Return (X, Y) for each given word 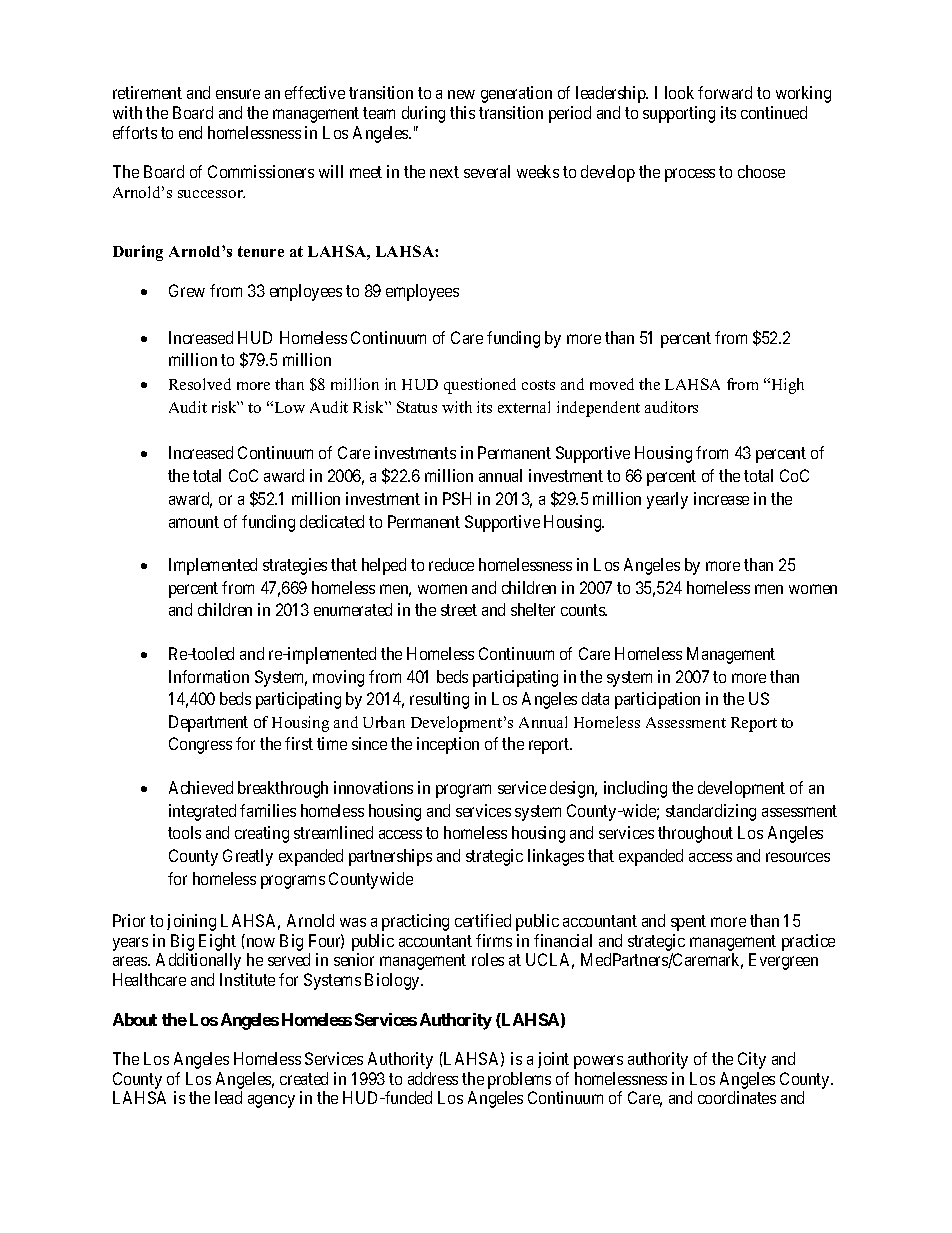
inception (448, 745)
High (786, 386)
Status (417, 407)
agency (271, 1101)
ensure (238, 94)
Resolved (200, 384)
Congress (200, 745)
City (752, 1060)
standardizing (711, 812)
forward (725, 92)
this (462, 112)
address (433, 1078)
